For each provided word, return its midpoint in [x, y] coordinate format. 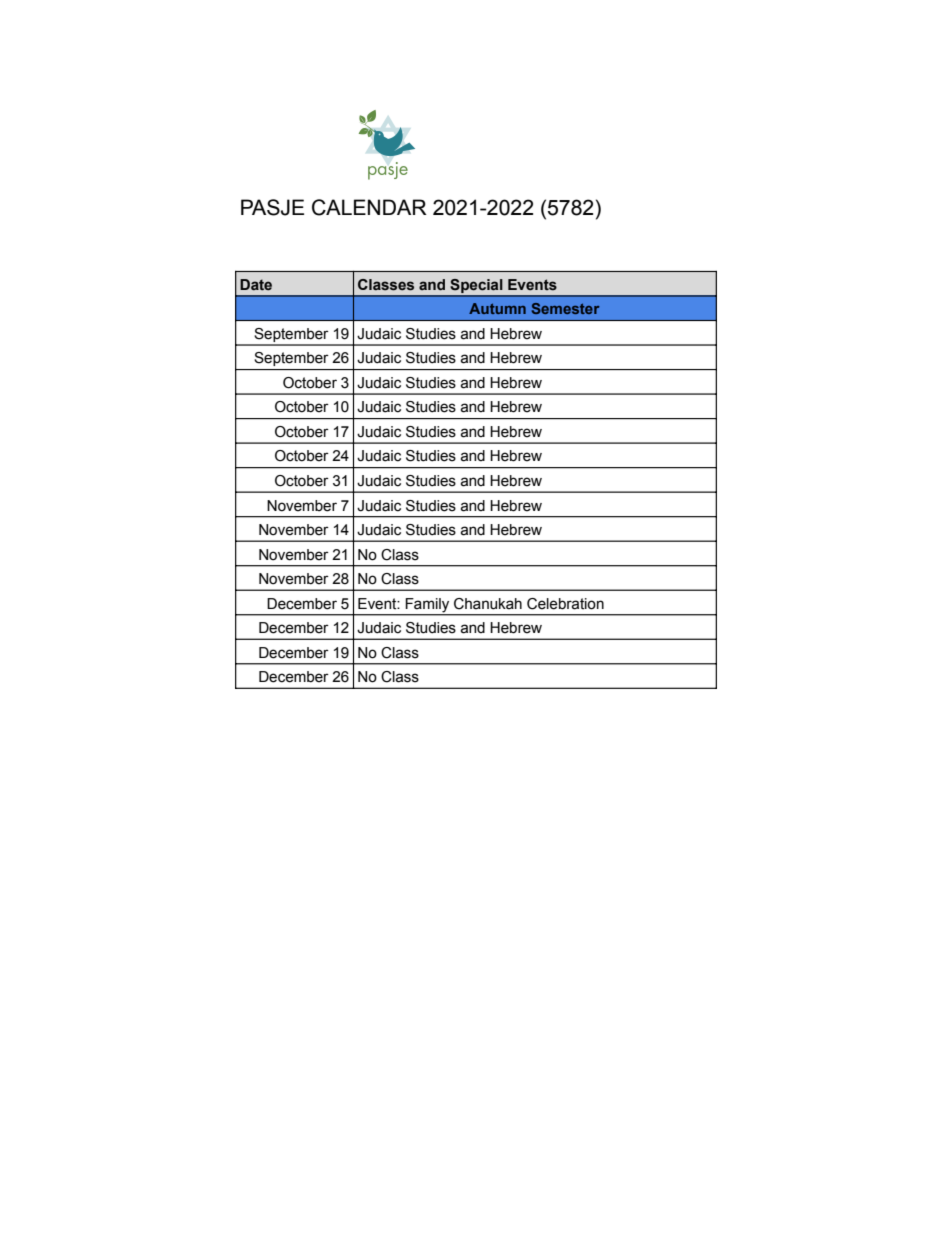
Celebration [565, 604]
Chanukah [488, 604]
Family [427, 605]
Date [256, 285]
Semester [566, 308]
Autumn [497, 308]
